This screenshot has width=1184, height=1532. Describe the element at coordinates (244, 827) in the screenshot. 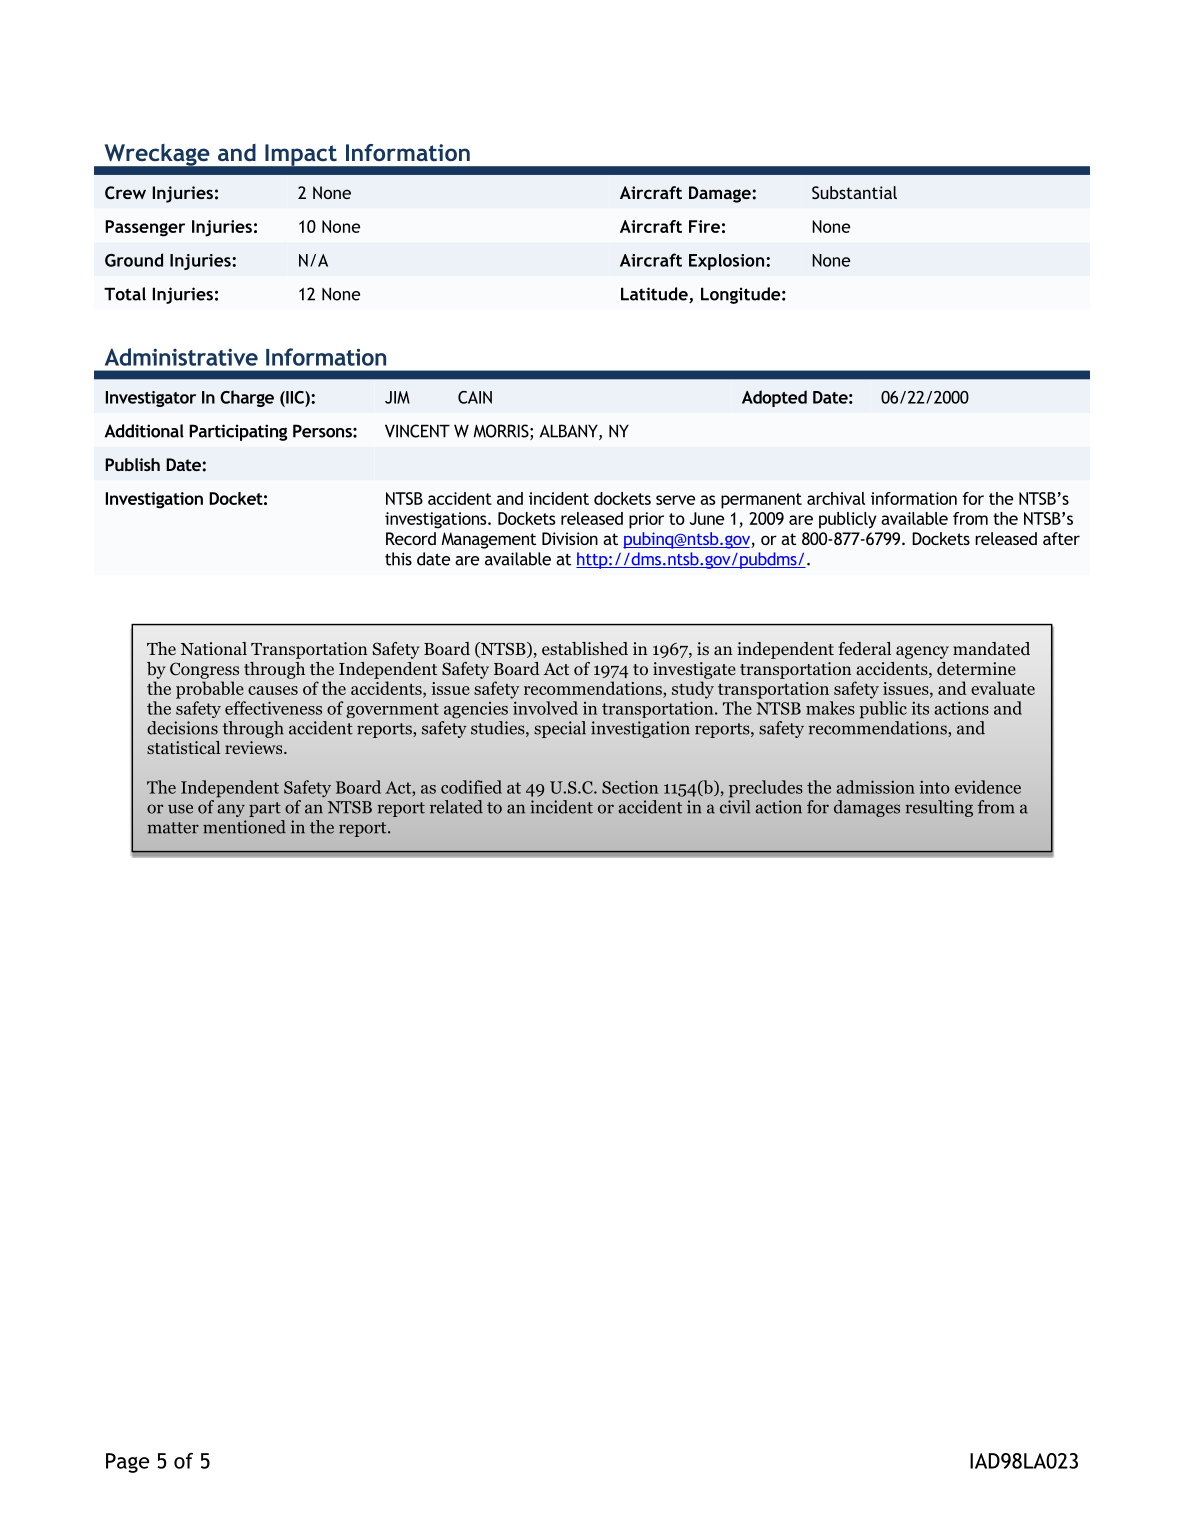

I see `mentioned` at that location.
